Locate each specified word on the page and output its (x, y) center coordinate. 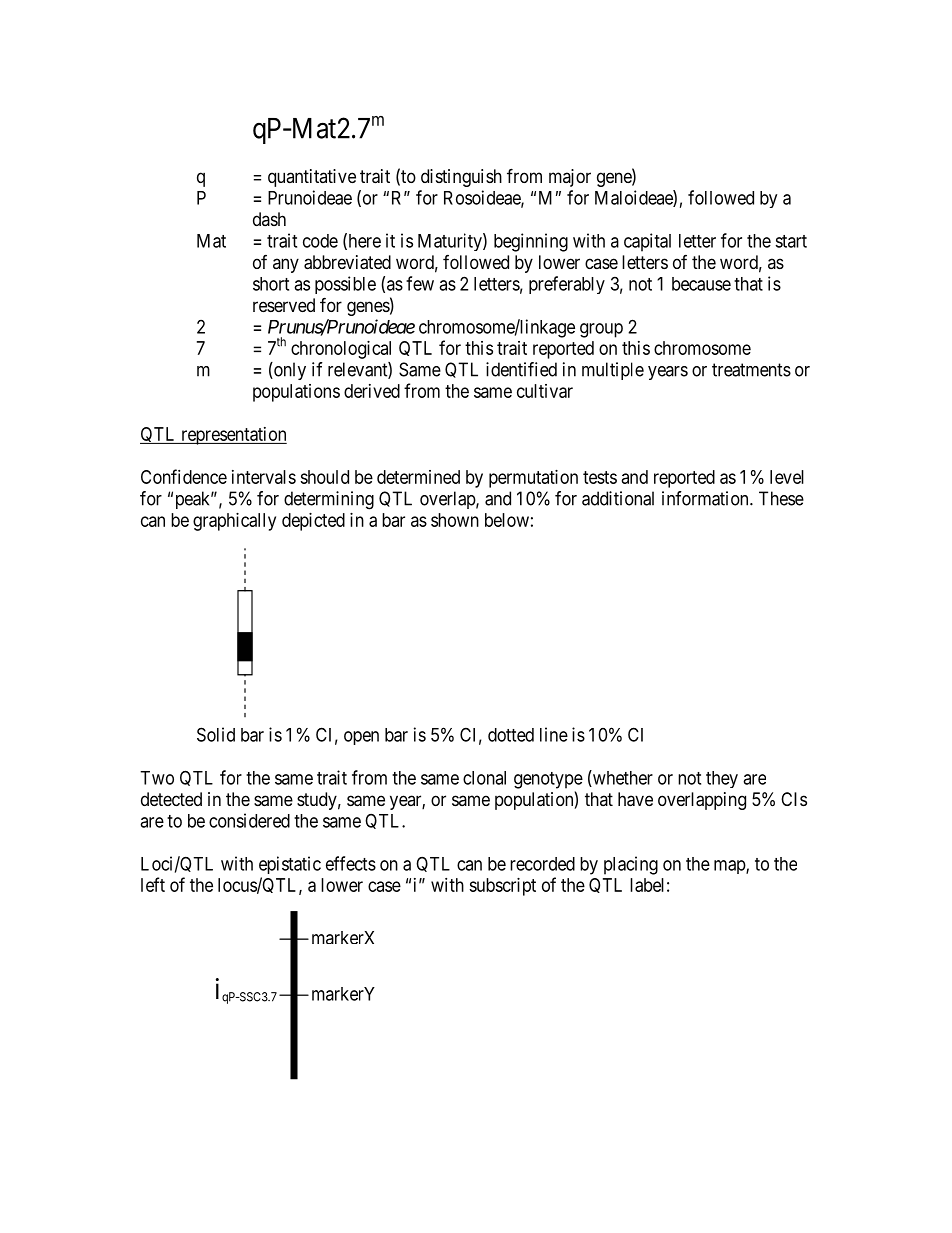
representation (233, 436)
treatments (751, 370)
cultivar (545, 391)
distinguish (461, 178)
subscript (502, 887)
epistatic (290, 865)
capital (647, 242)
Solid (216, 734)
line (554, 734)
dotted (511, 735)
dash (269, 219)
